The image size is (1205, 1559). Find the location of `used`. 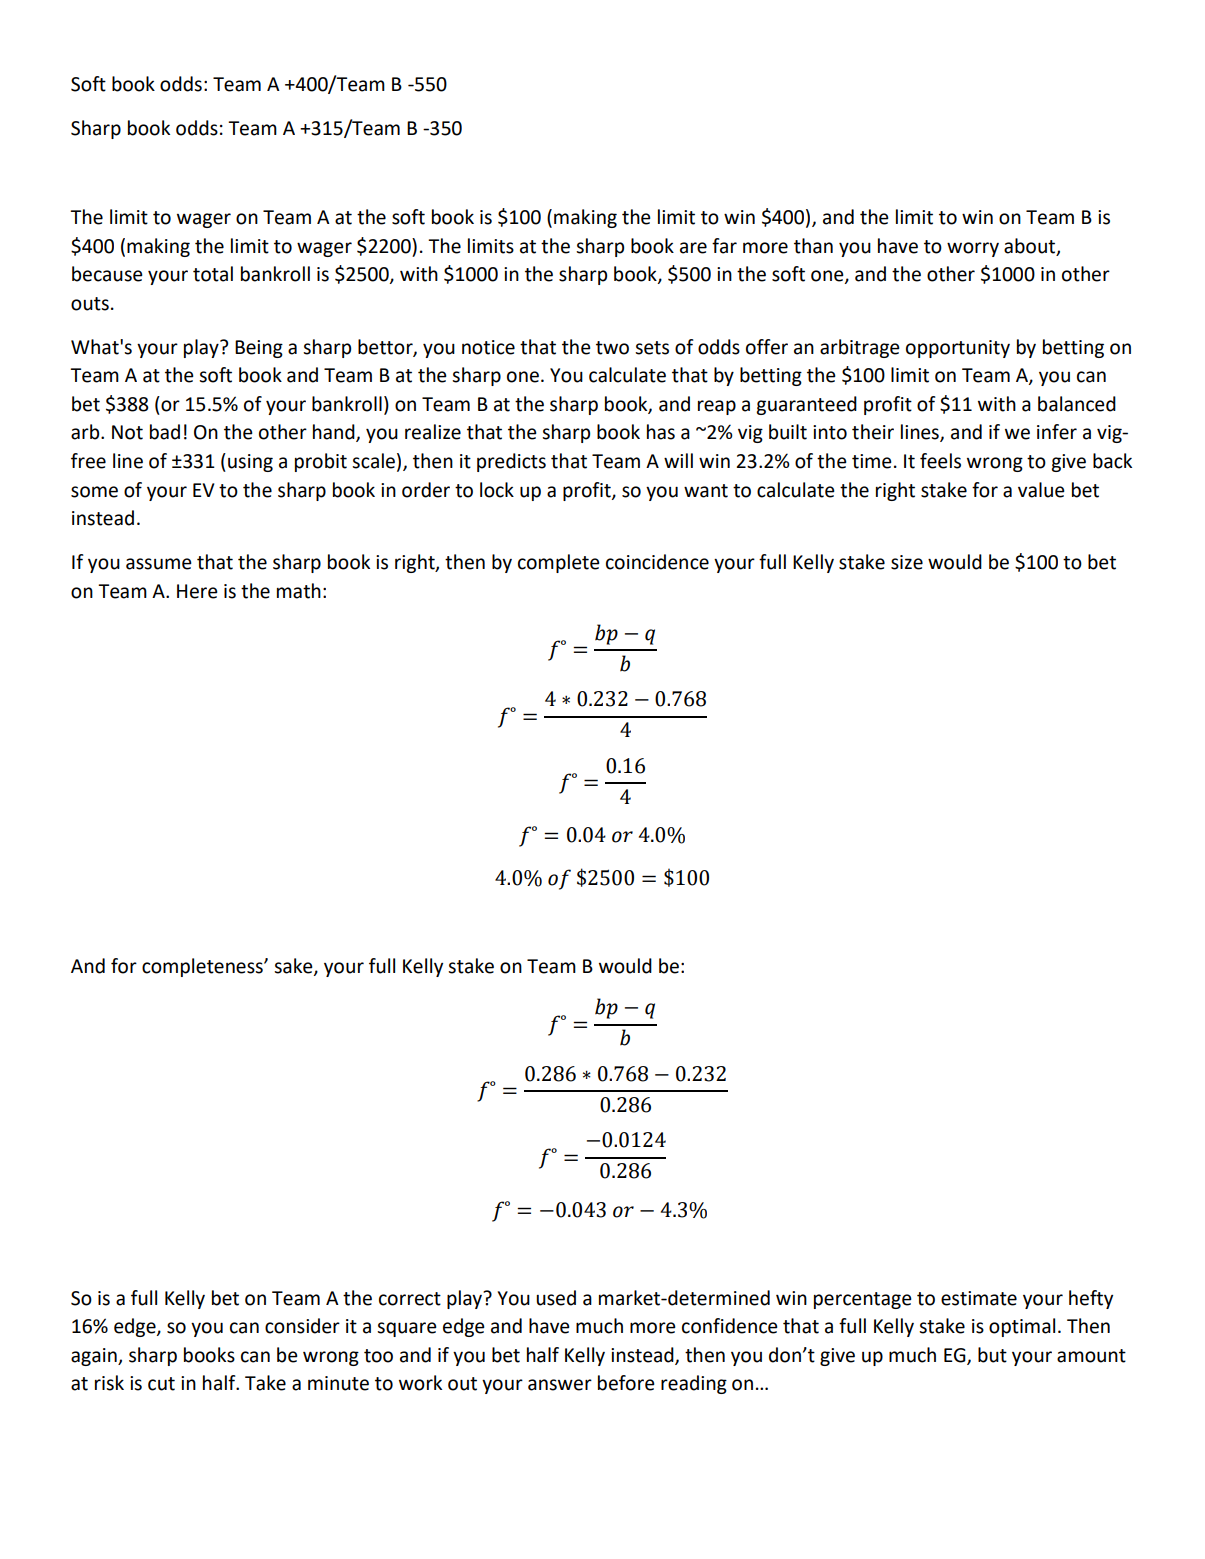

used is located at coordinates (556, 1298).
